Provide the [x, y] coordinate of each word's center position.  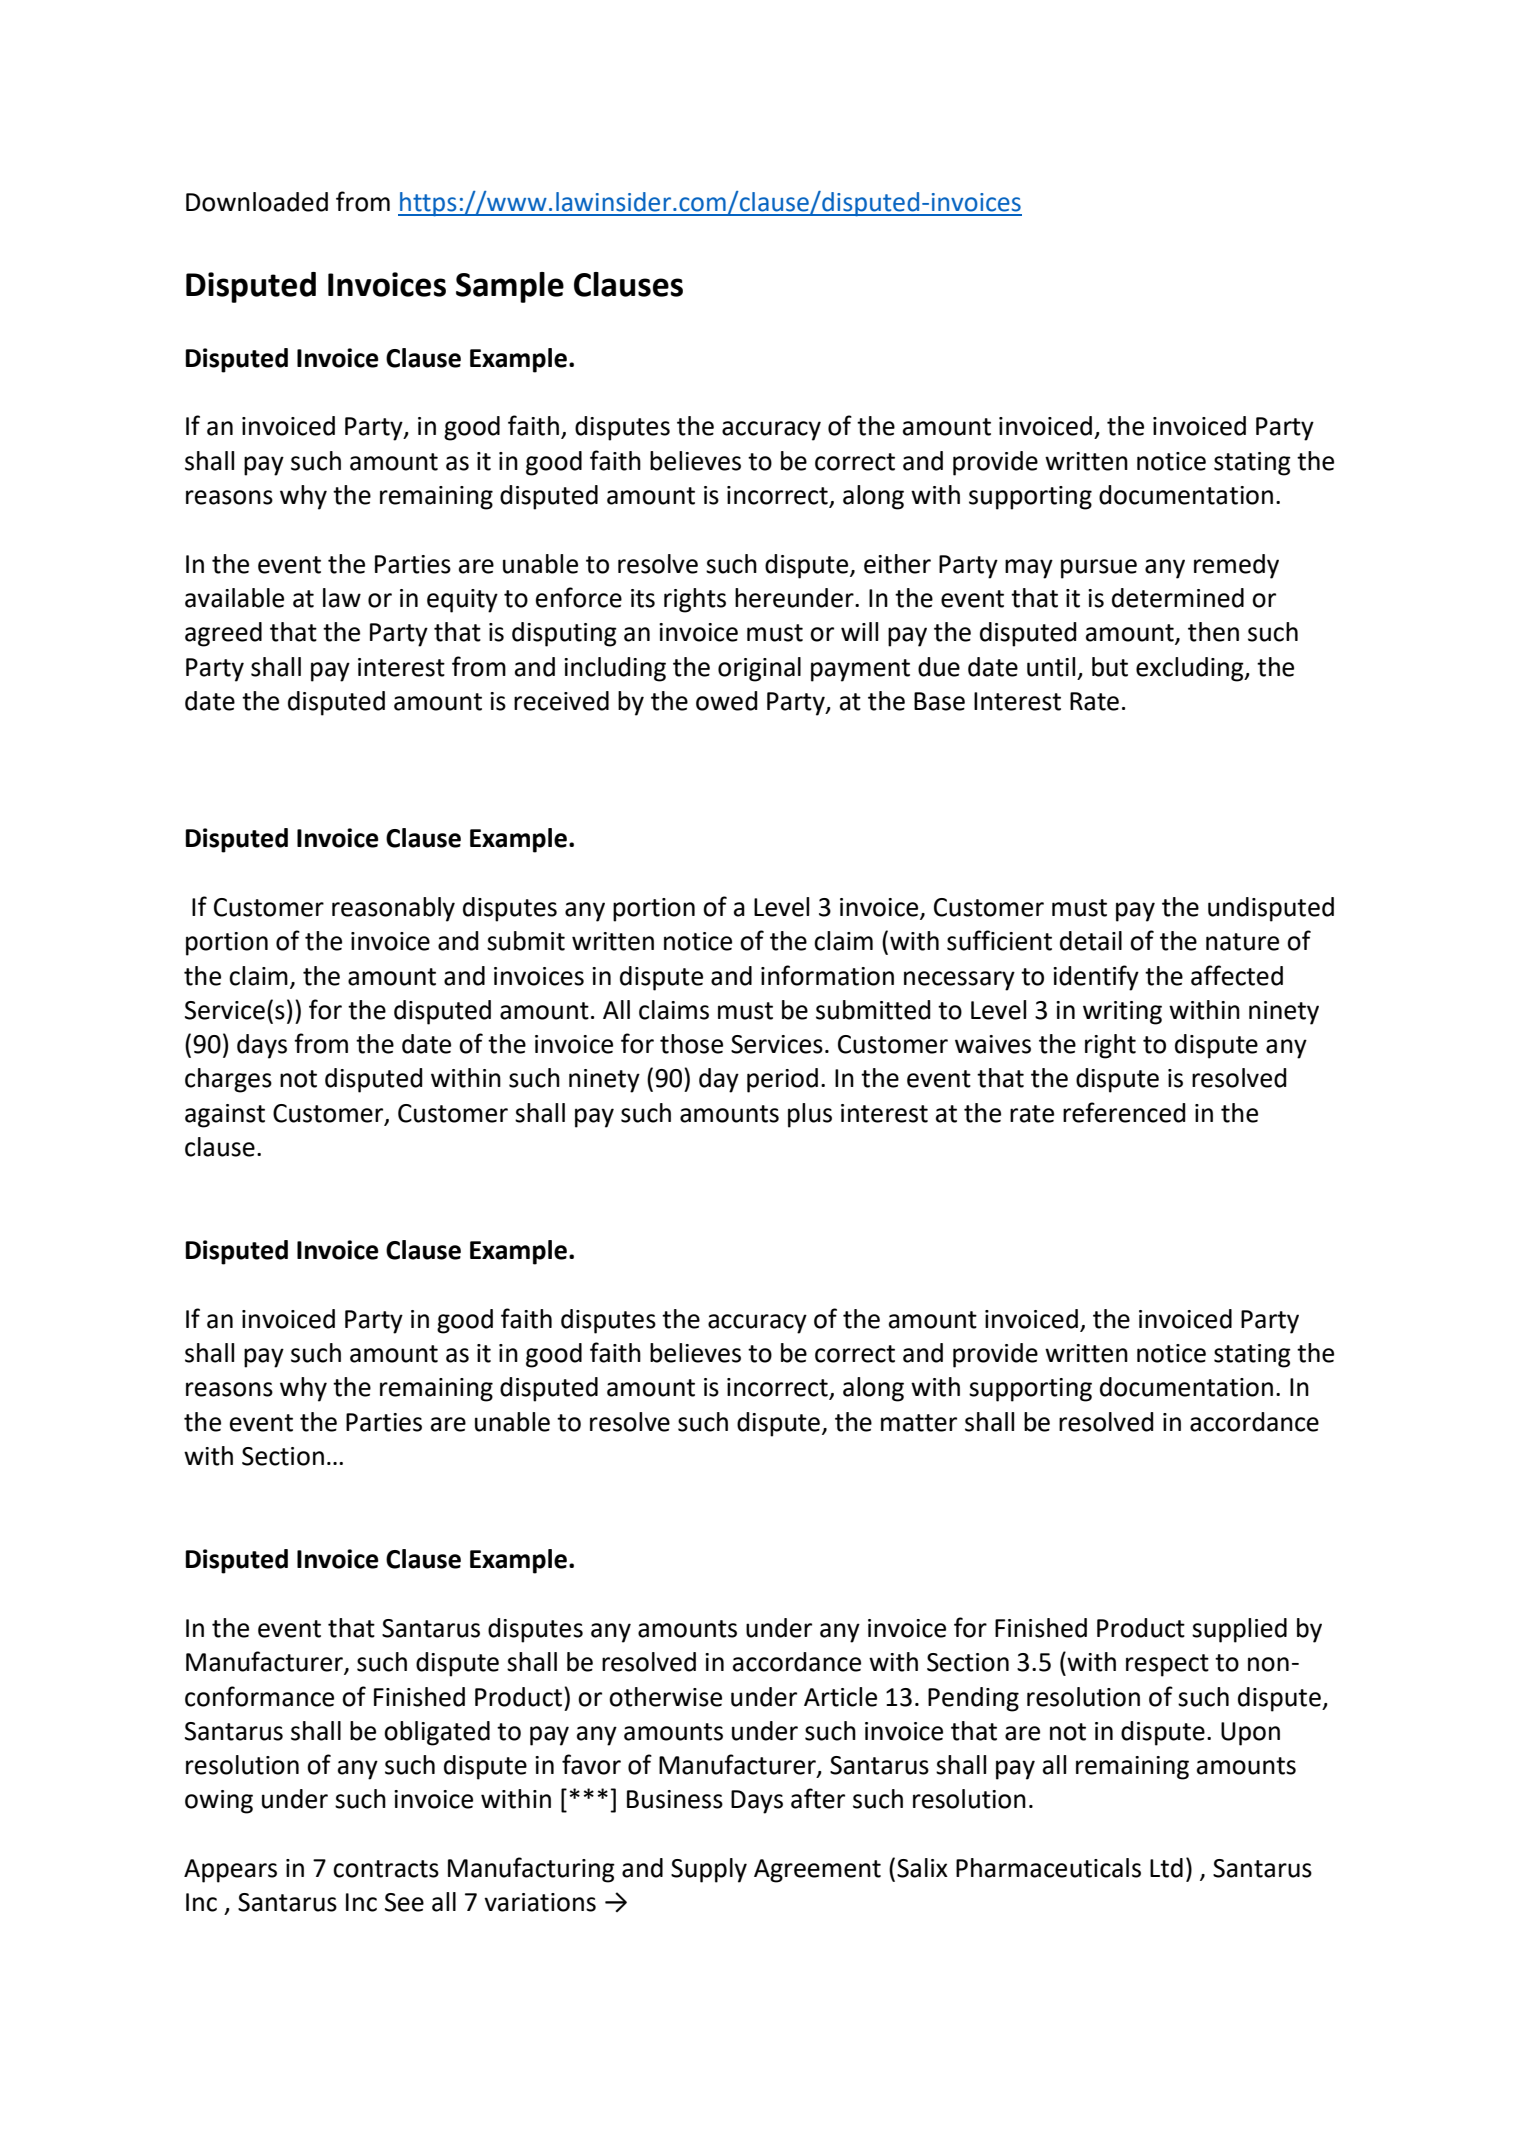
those [691, 1044]
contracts [386, 1869]
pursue [1099, 569]
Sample [510, 287]
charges [228, 1080]
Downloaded [257, 202]
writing [1122, 1013]
